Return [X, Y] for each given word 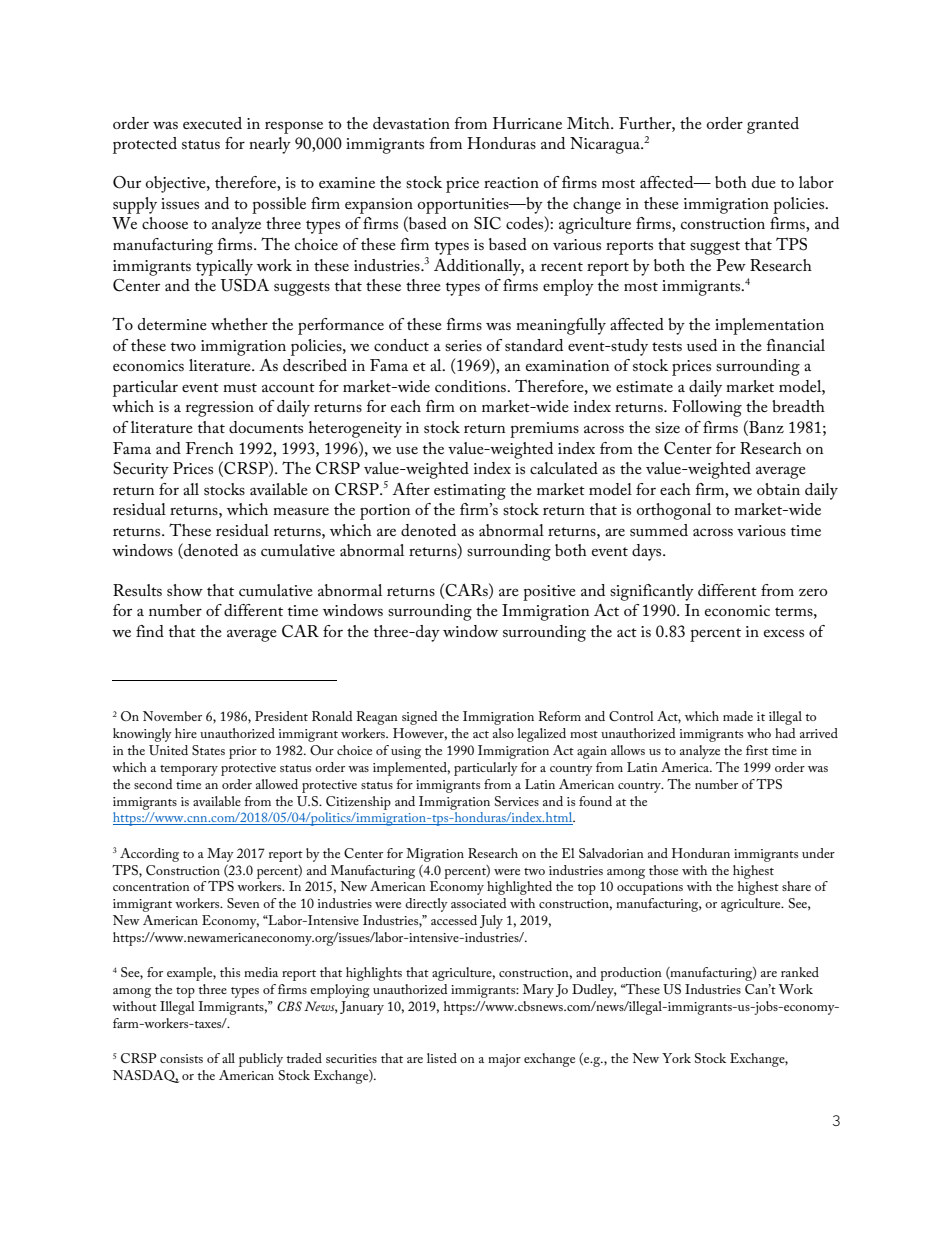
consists [181, 1058]
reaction [511, 182]
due [764, 182]
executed [212, 123]
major [504, 1060]
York [676, 1058]
